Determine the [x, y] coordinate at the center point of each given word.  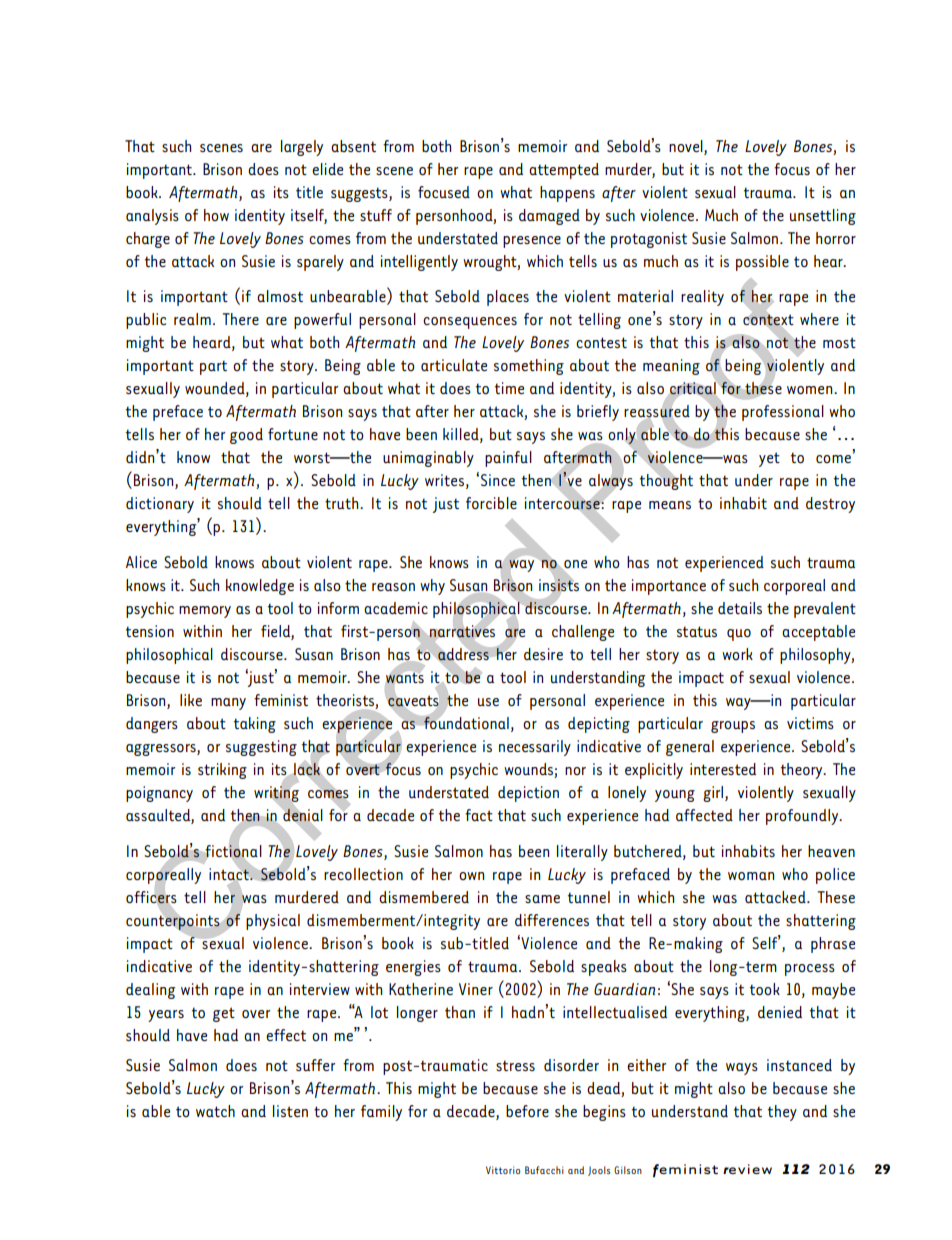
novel [687, 146]
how [216, 215]
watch [215, 1111]
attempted [564, 171]
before [527, 1111]
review [747, 1169]
